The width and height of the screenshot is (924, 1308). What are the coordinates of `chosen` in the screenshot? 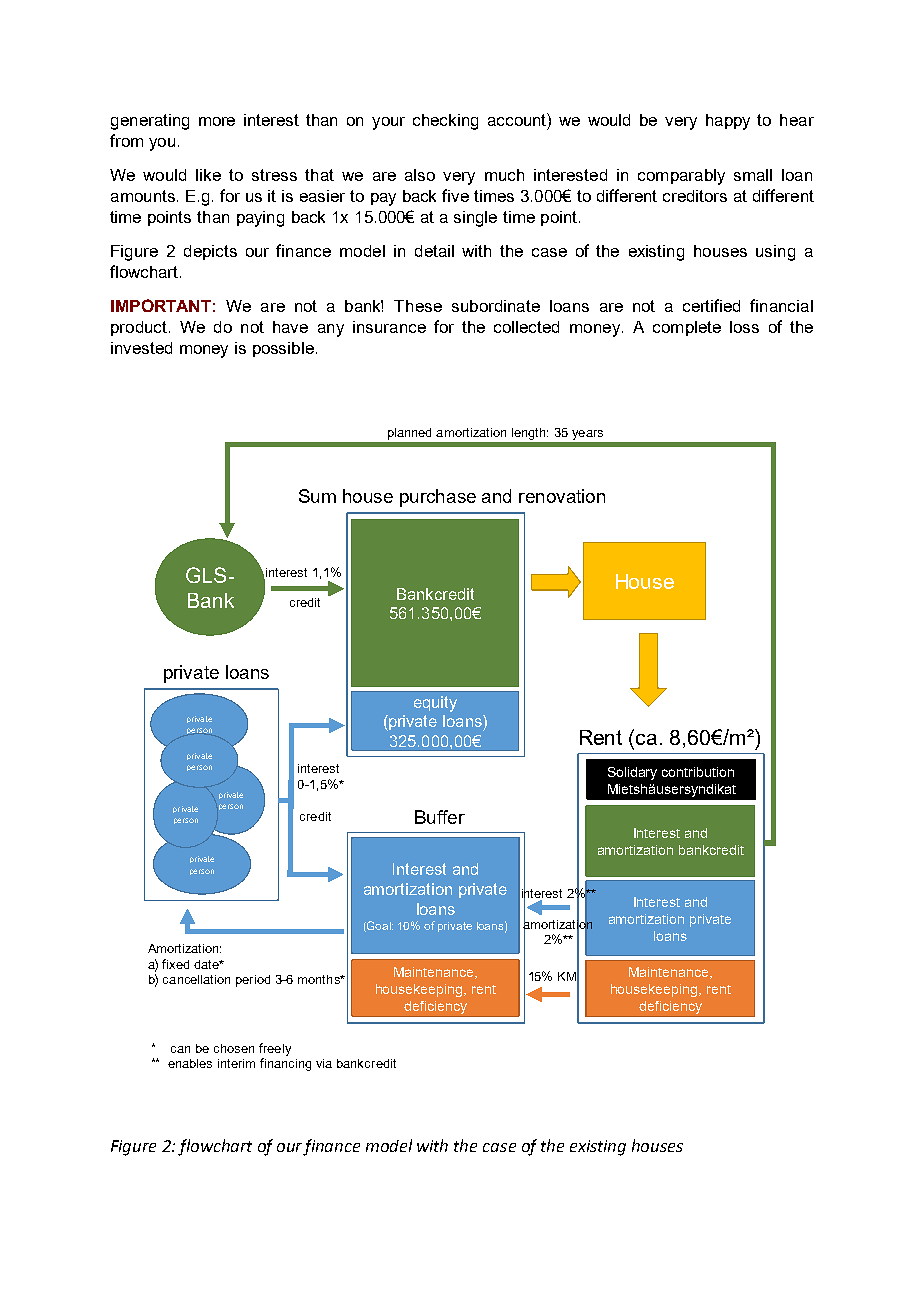 It's located at (234, 1048).
